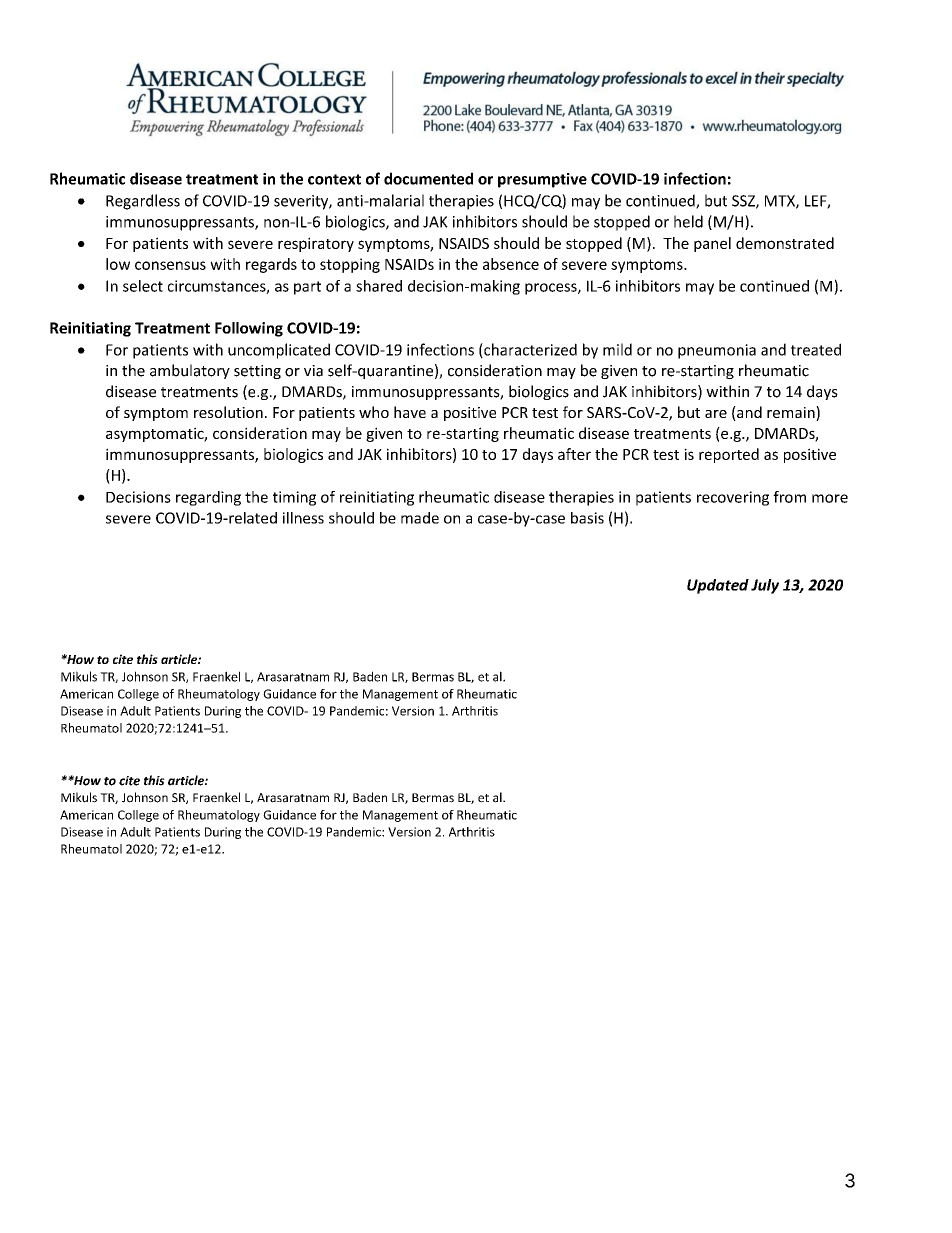 The width and height of the screenshot is (952, 1233). I want to click on absence, so click(511, 264).
